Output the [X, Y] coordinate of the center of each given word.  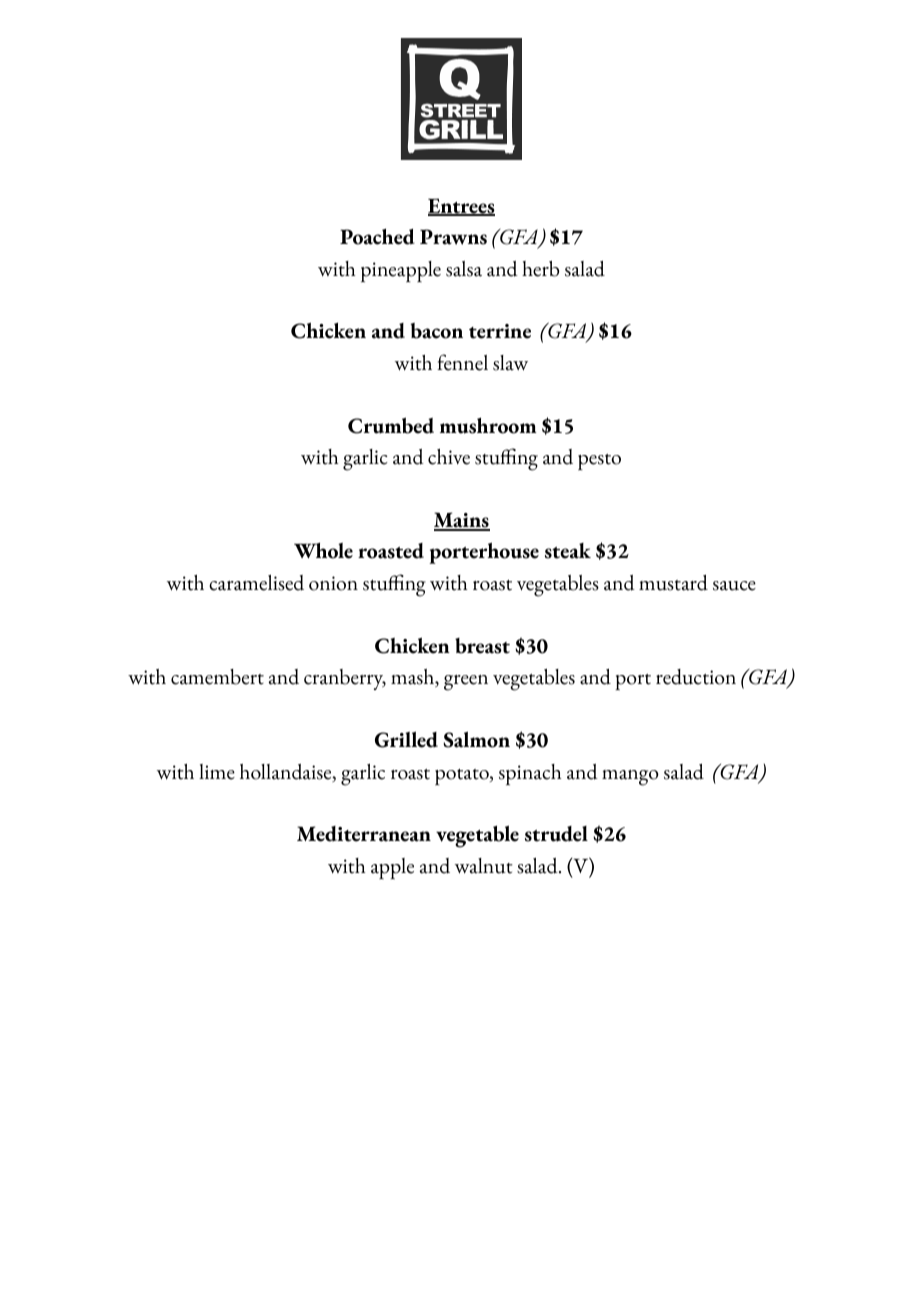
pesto [599, 462]
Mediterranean [364, 834]
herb [540, 269]
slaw [510, 363]
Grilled [406, 739]
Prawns [453, 237]
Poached [377, 236]
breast [482, 646]
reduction [696, 677]
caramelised [256, 583]
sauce [734, 586]
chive [449, 457]
